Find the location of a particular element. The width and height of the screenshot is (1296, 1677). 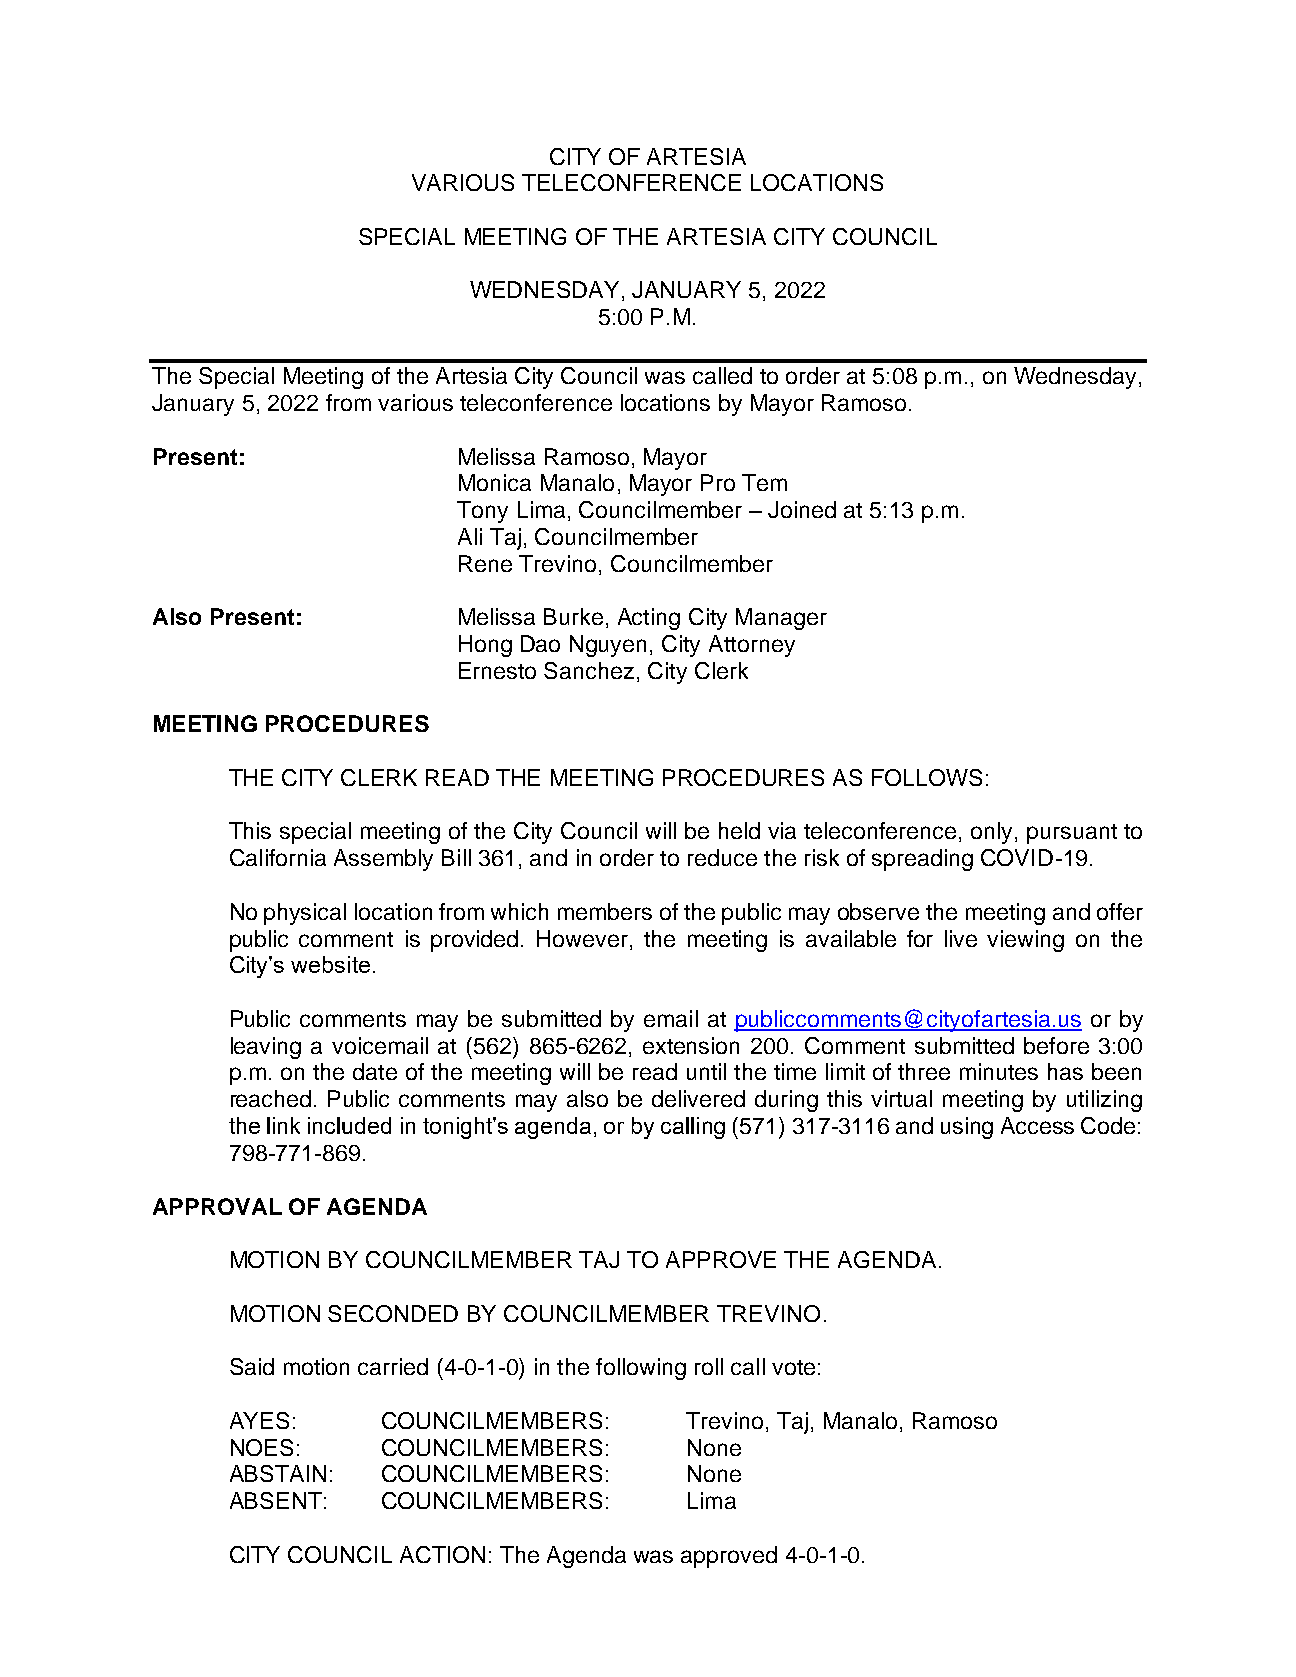

ABSENT is located at coordinates (276, 1500).
